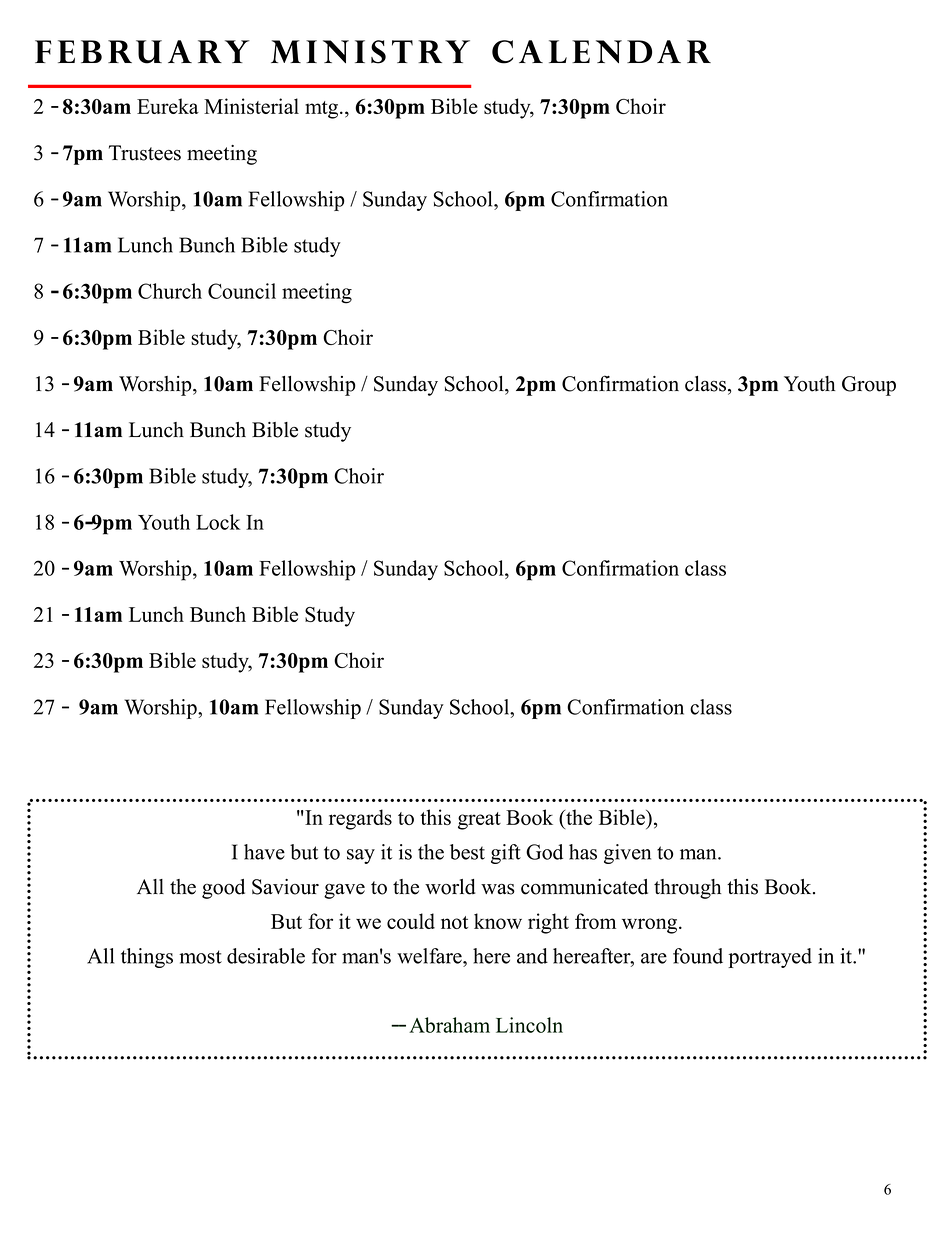 The height and width of the screenshot is (1233, 952). What do you see at coordinates (770, 958) in the screenshot?
I see `portrayed` at bounding box center [770, 958].
